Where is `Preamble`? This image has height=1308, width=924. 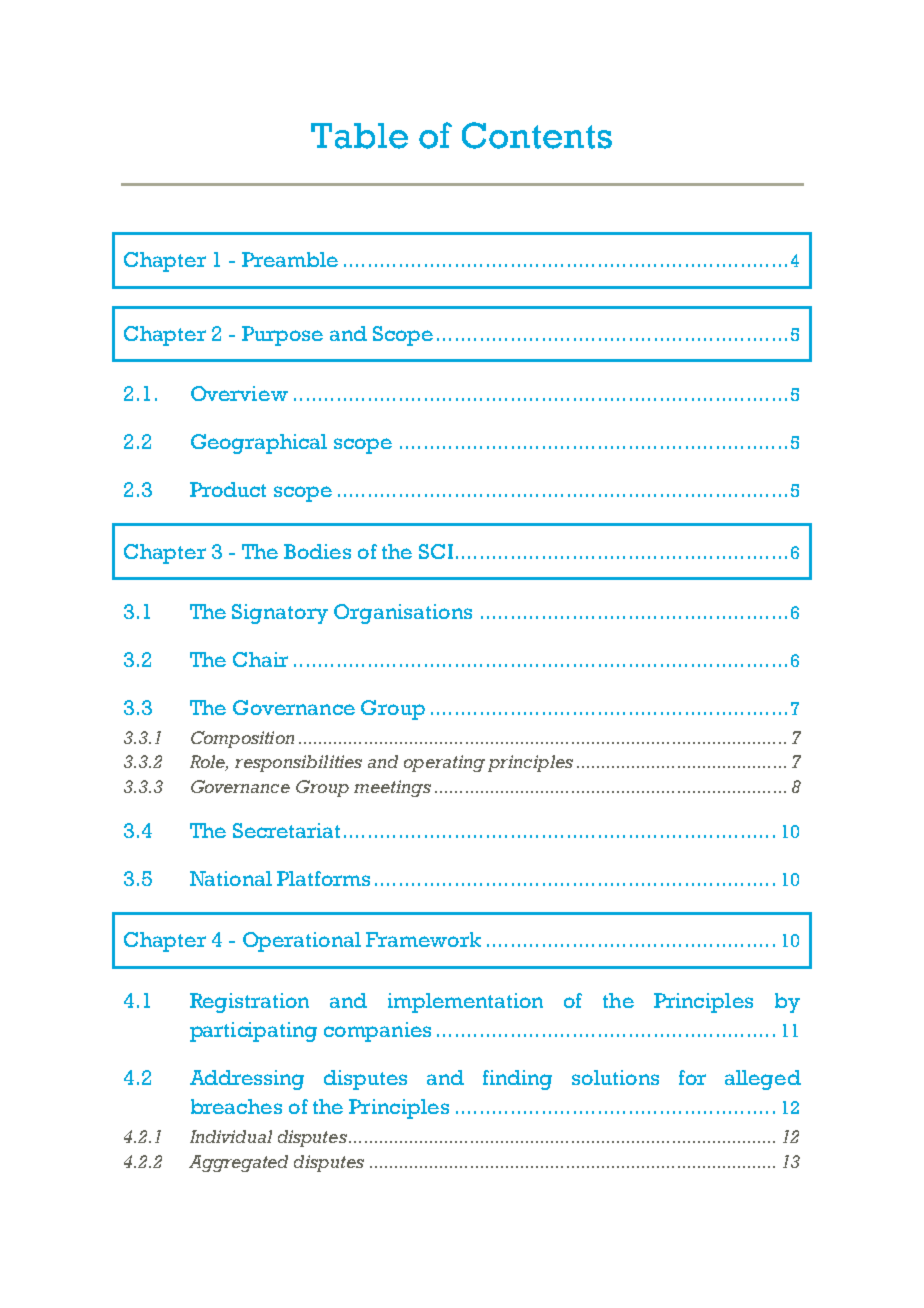
Preamble is located at coordinates (290, 259).
